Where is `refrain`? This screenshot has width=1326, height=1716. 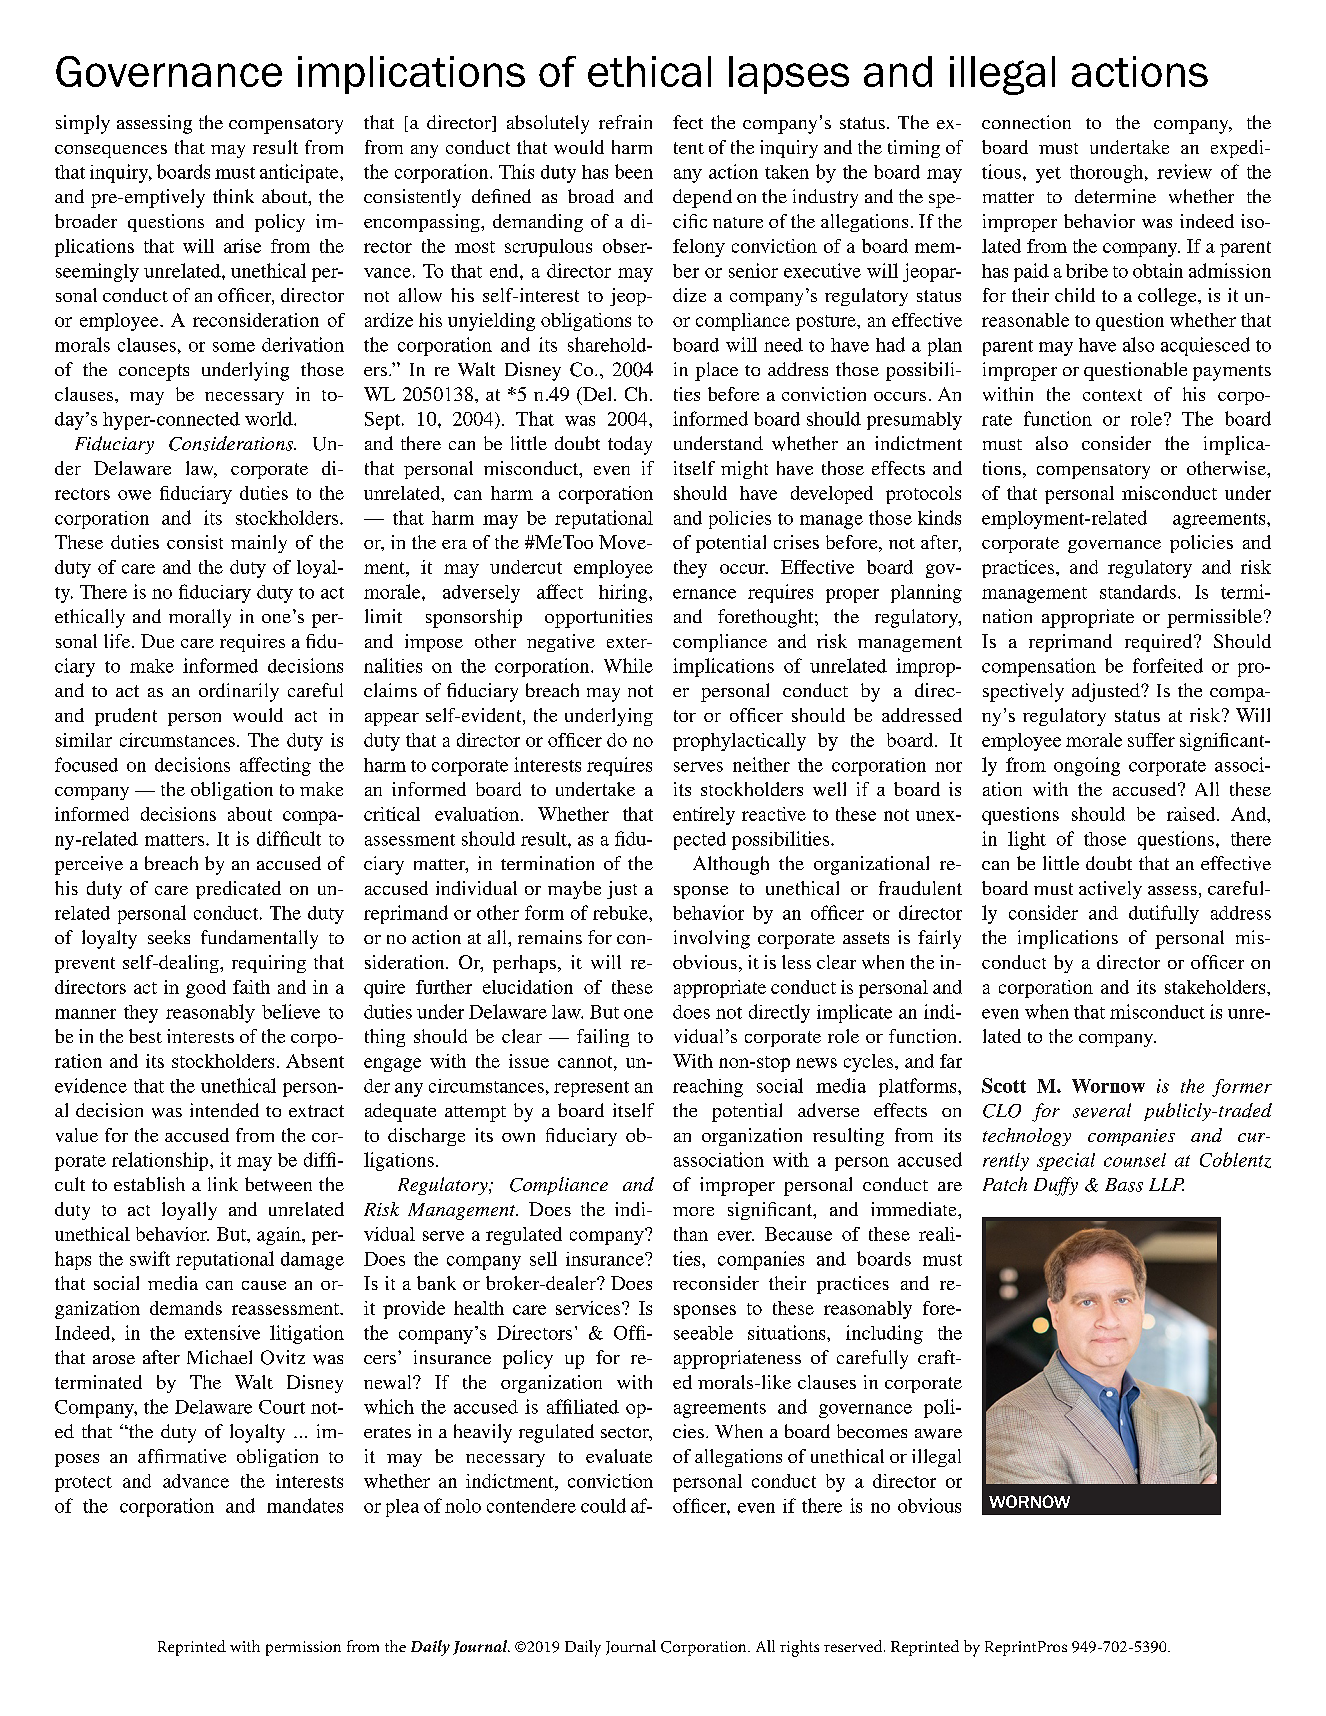 refrain is located at coordinates (625, 122).
